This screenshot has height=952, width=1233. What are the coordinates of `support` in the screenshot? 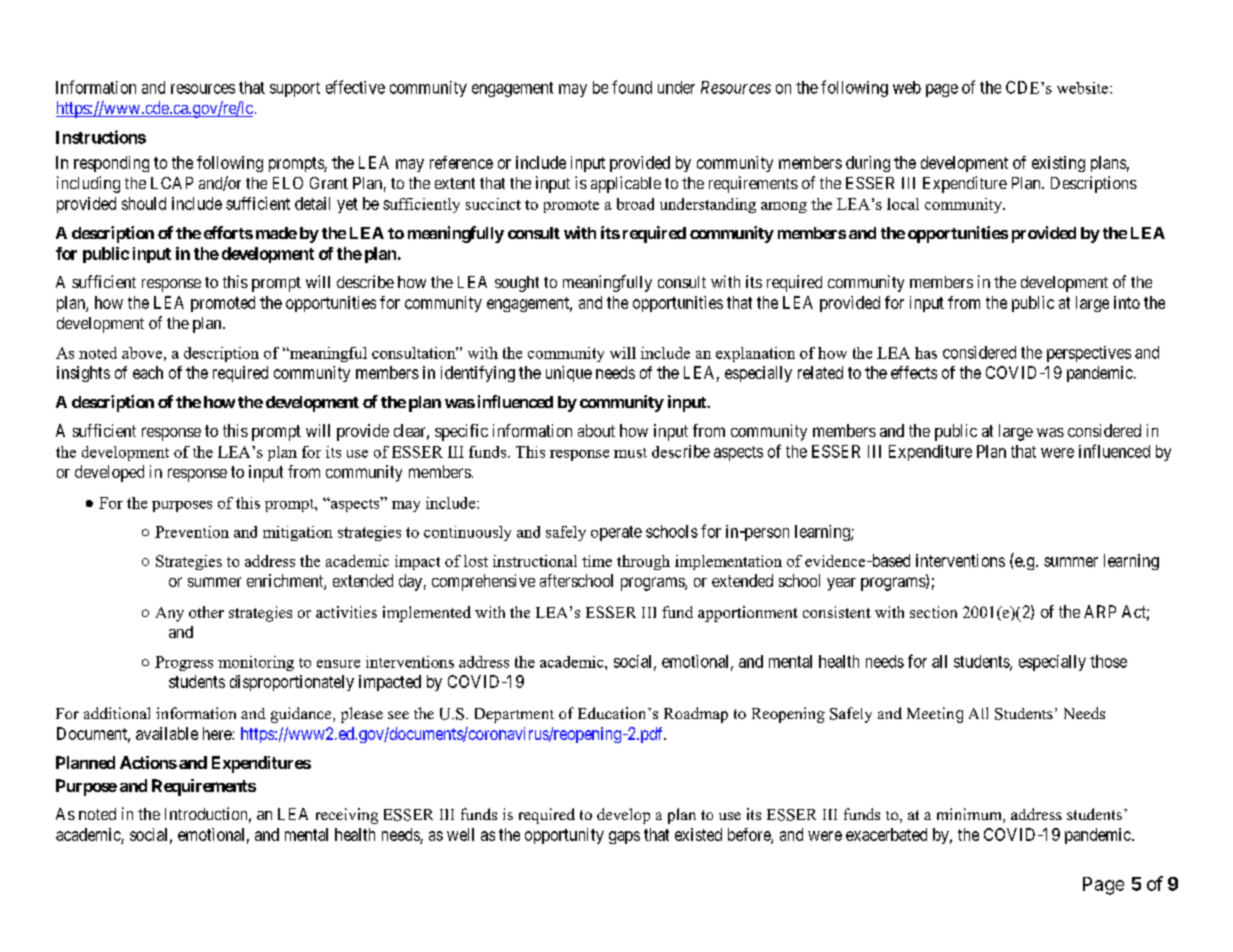 It's located at (295, 89).
